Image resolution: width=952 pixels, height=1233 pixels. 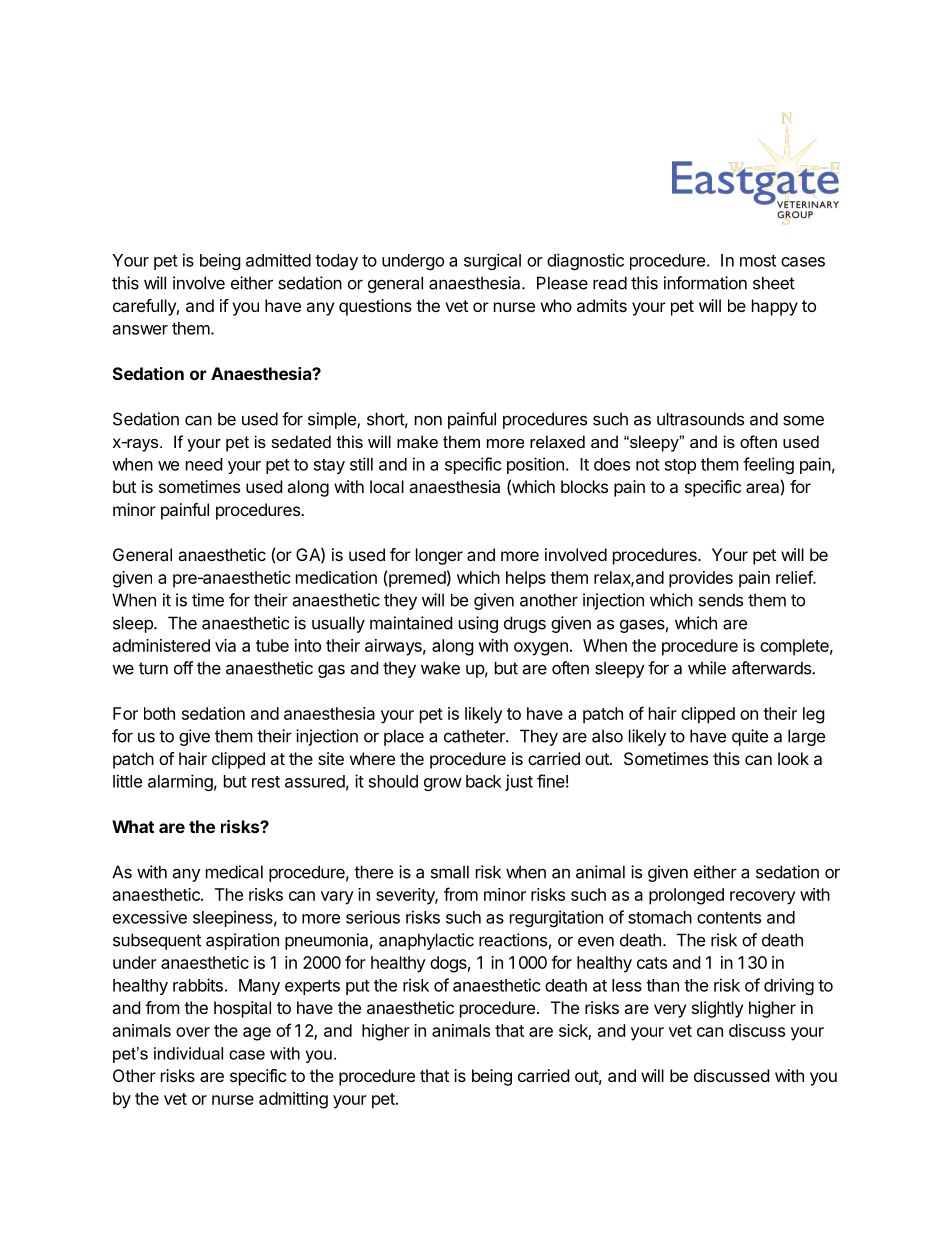 What do you see at coordinates (242, 941) in the document?
I see `aspiration` at bounding box center [242, 941].
